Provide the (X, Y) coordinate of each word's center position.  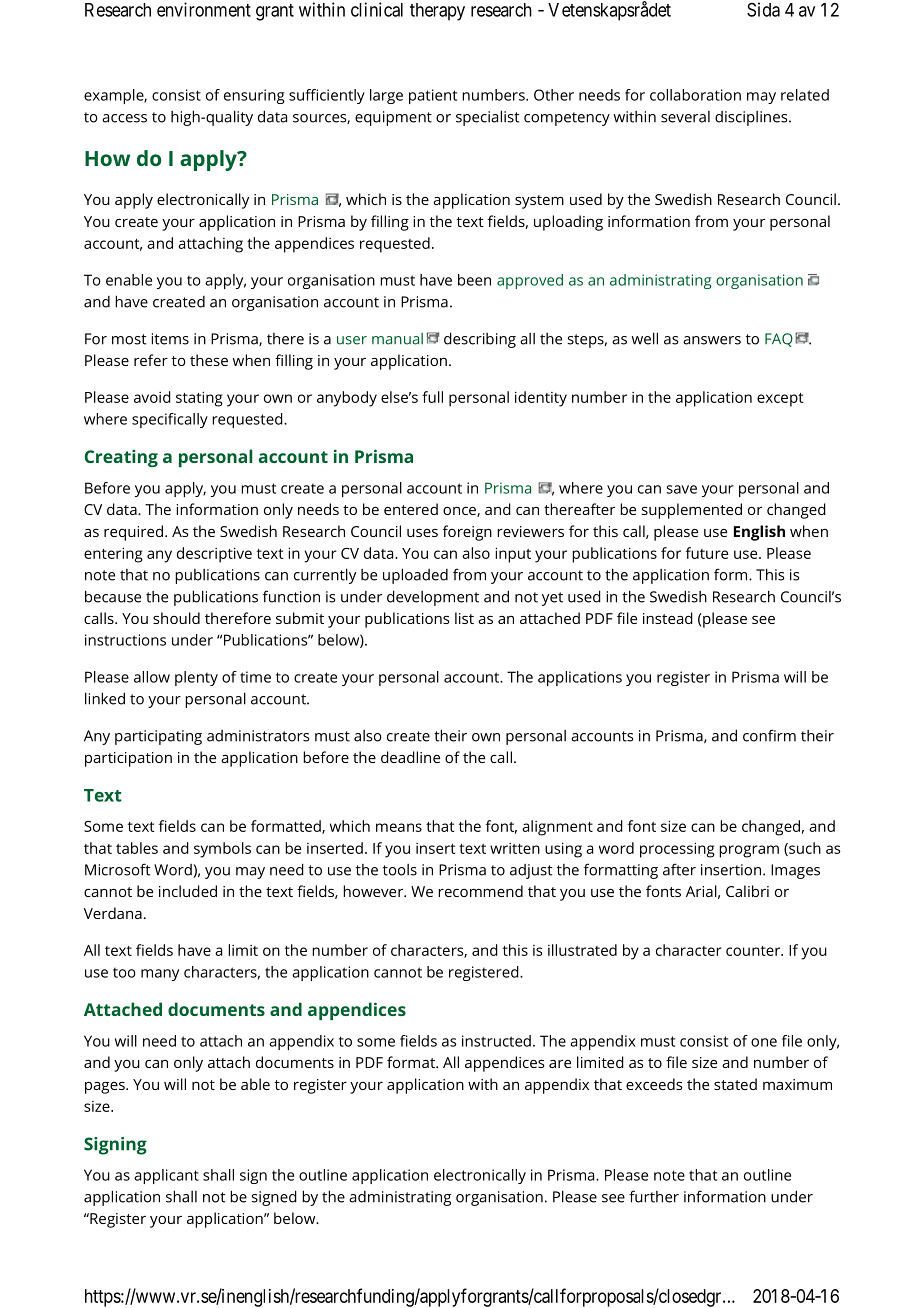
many (160, 975)
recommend (480, 891)
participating (158, 737)
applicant (166, 1176)
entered (411, 509)
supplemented (692, 511)
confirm (769, 735)
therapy (437, 12)
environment (204, 9)
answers (712, 340)
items (170, 339)
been (474, 280)
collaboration (695, 95)
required (133, 533)
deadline (410, 757)
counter (754, 951)
